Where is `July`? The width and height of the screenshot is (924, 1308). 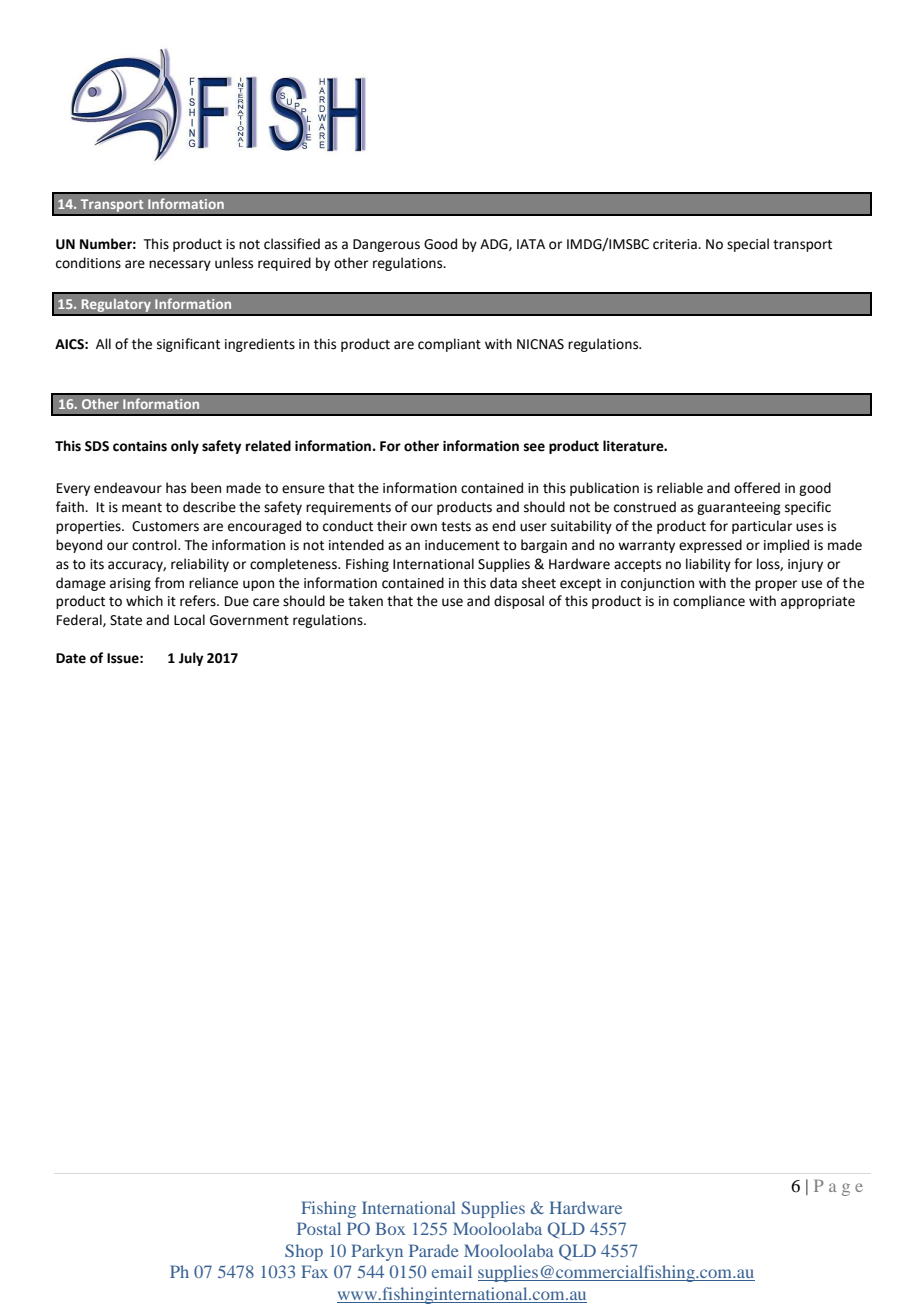 July is located at coordinates (191, 659).
